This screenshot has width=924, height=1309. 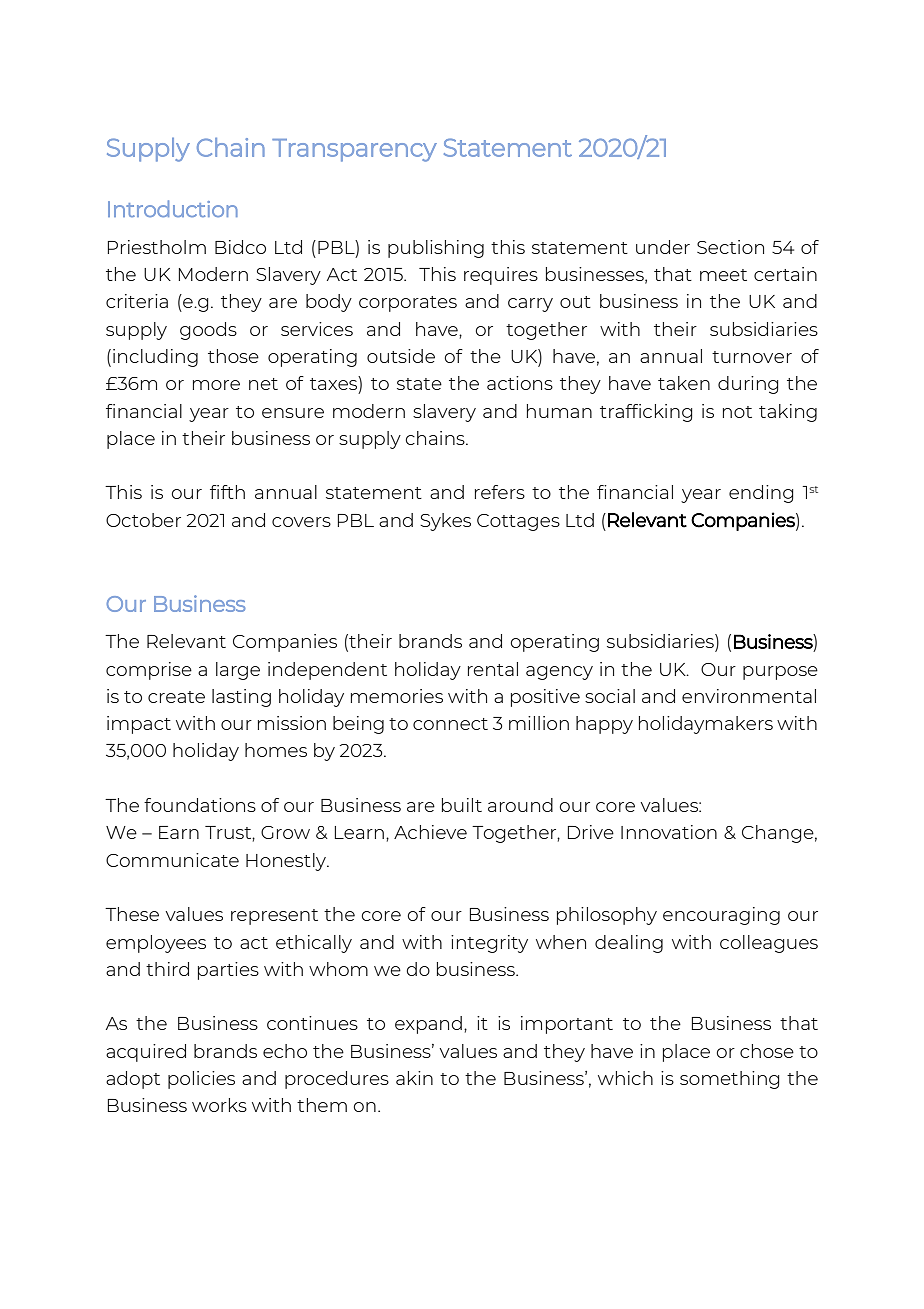 I want to click on rental, so click(x=493, y=669).
